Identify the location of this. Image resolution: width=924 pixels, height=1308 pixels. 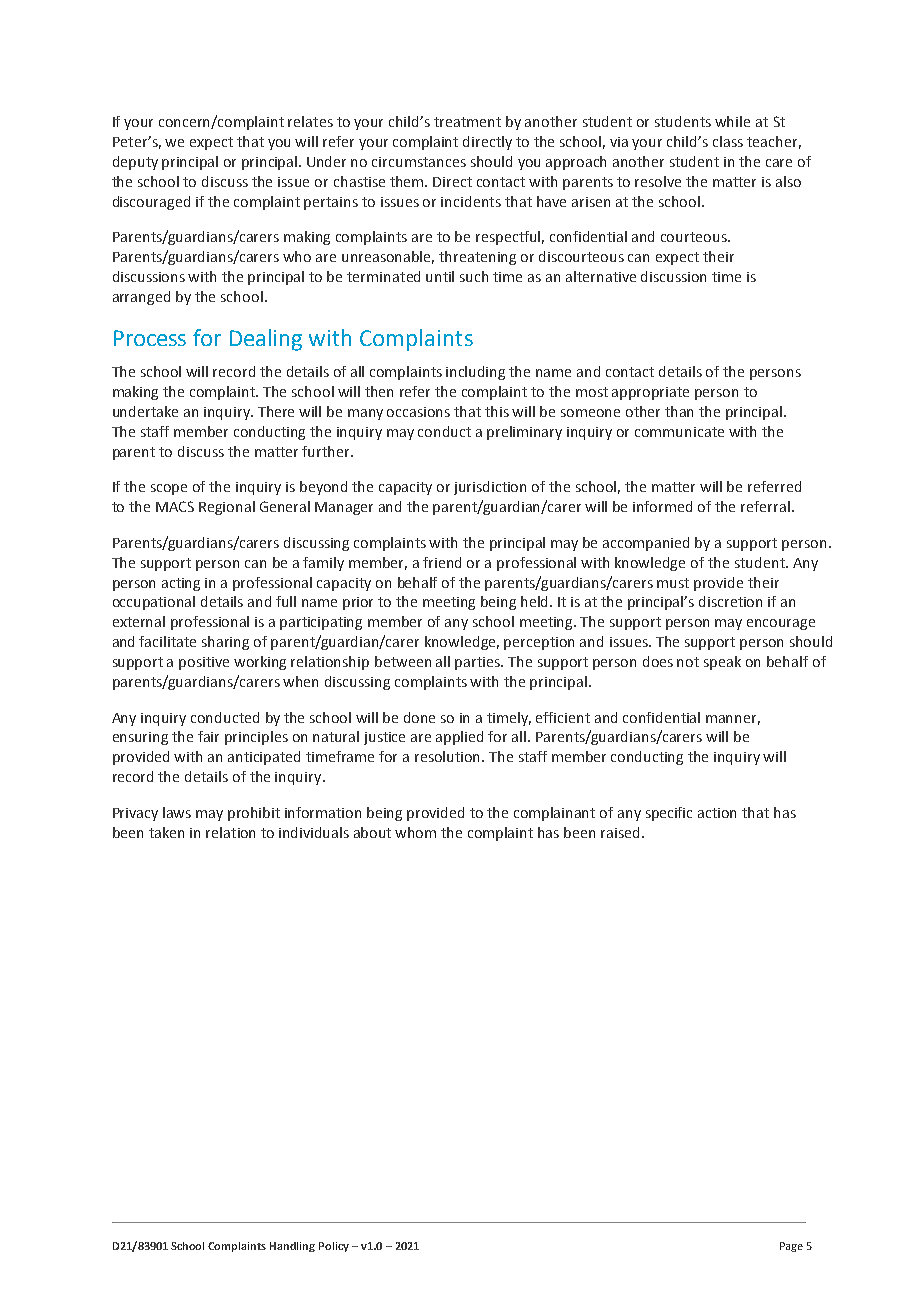
(497, 411).
